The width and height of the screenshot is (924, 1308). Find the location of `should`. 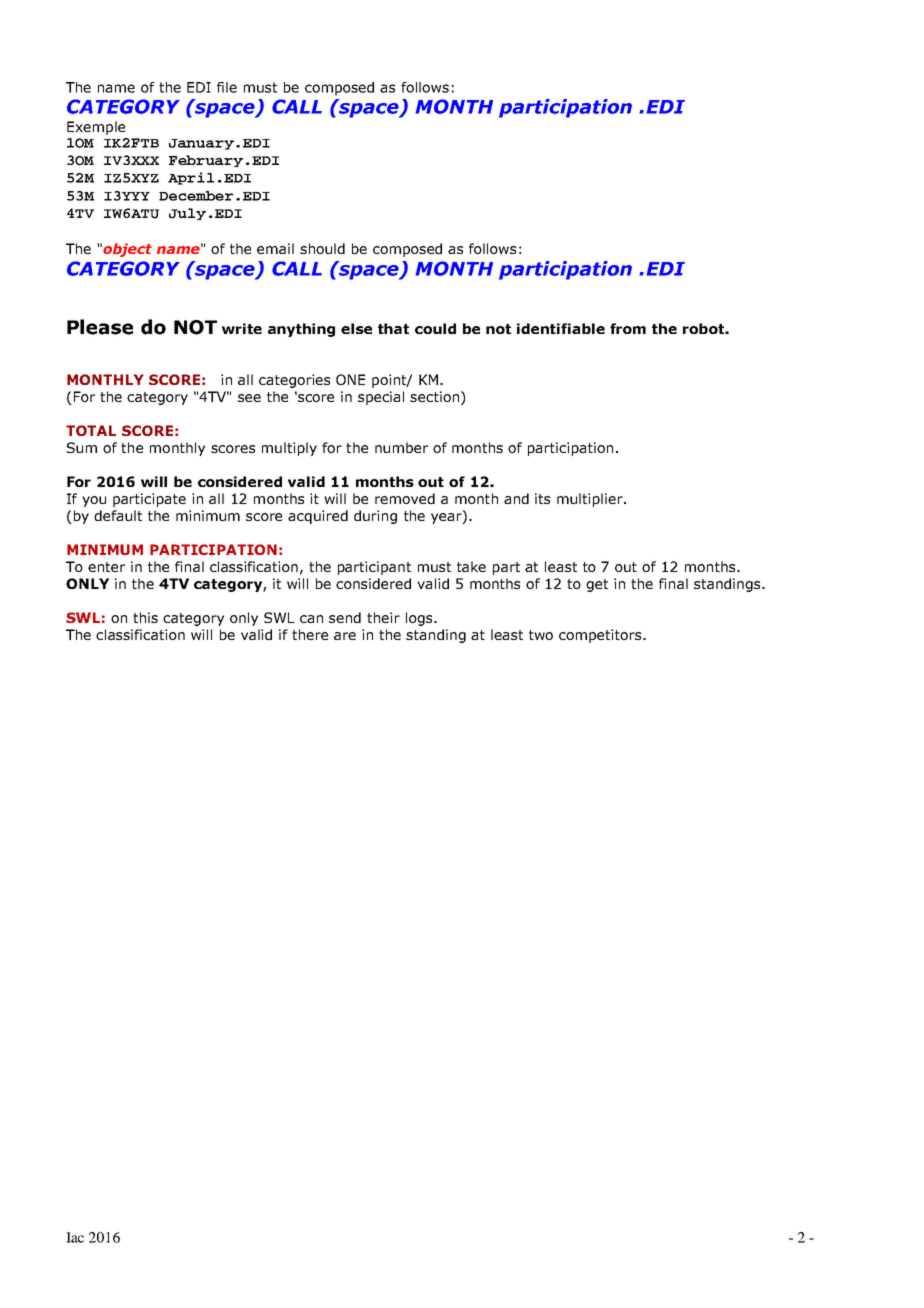

should is located at coordinates (322, 248).
